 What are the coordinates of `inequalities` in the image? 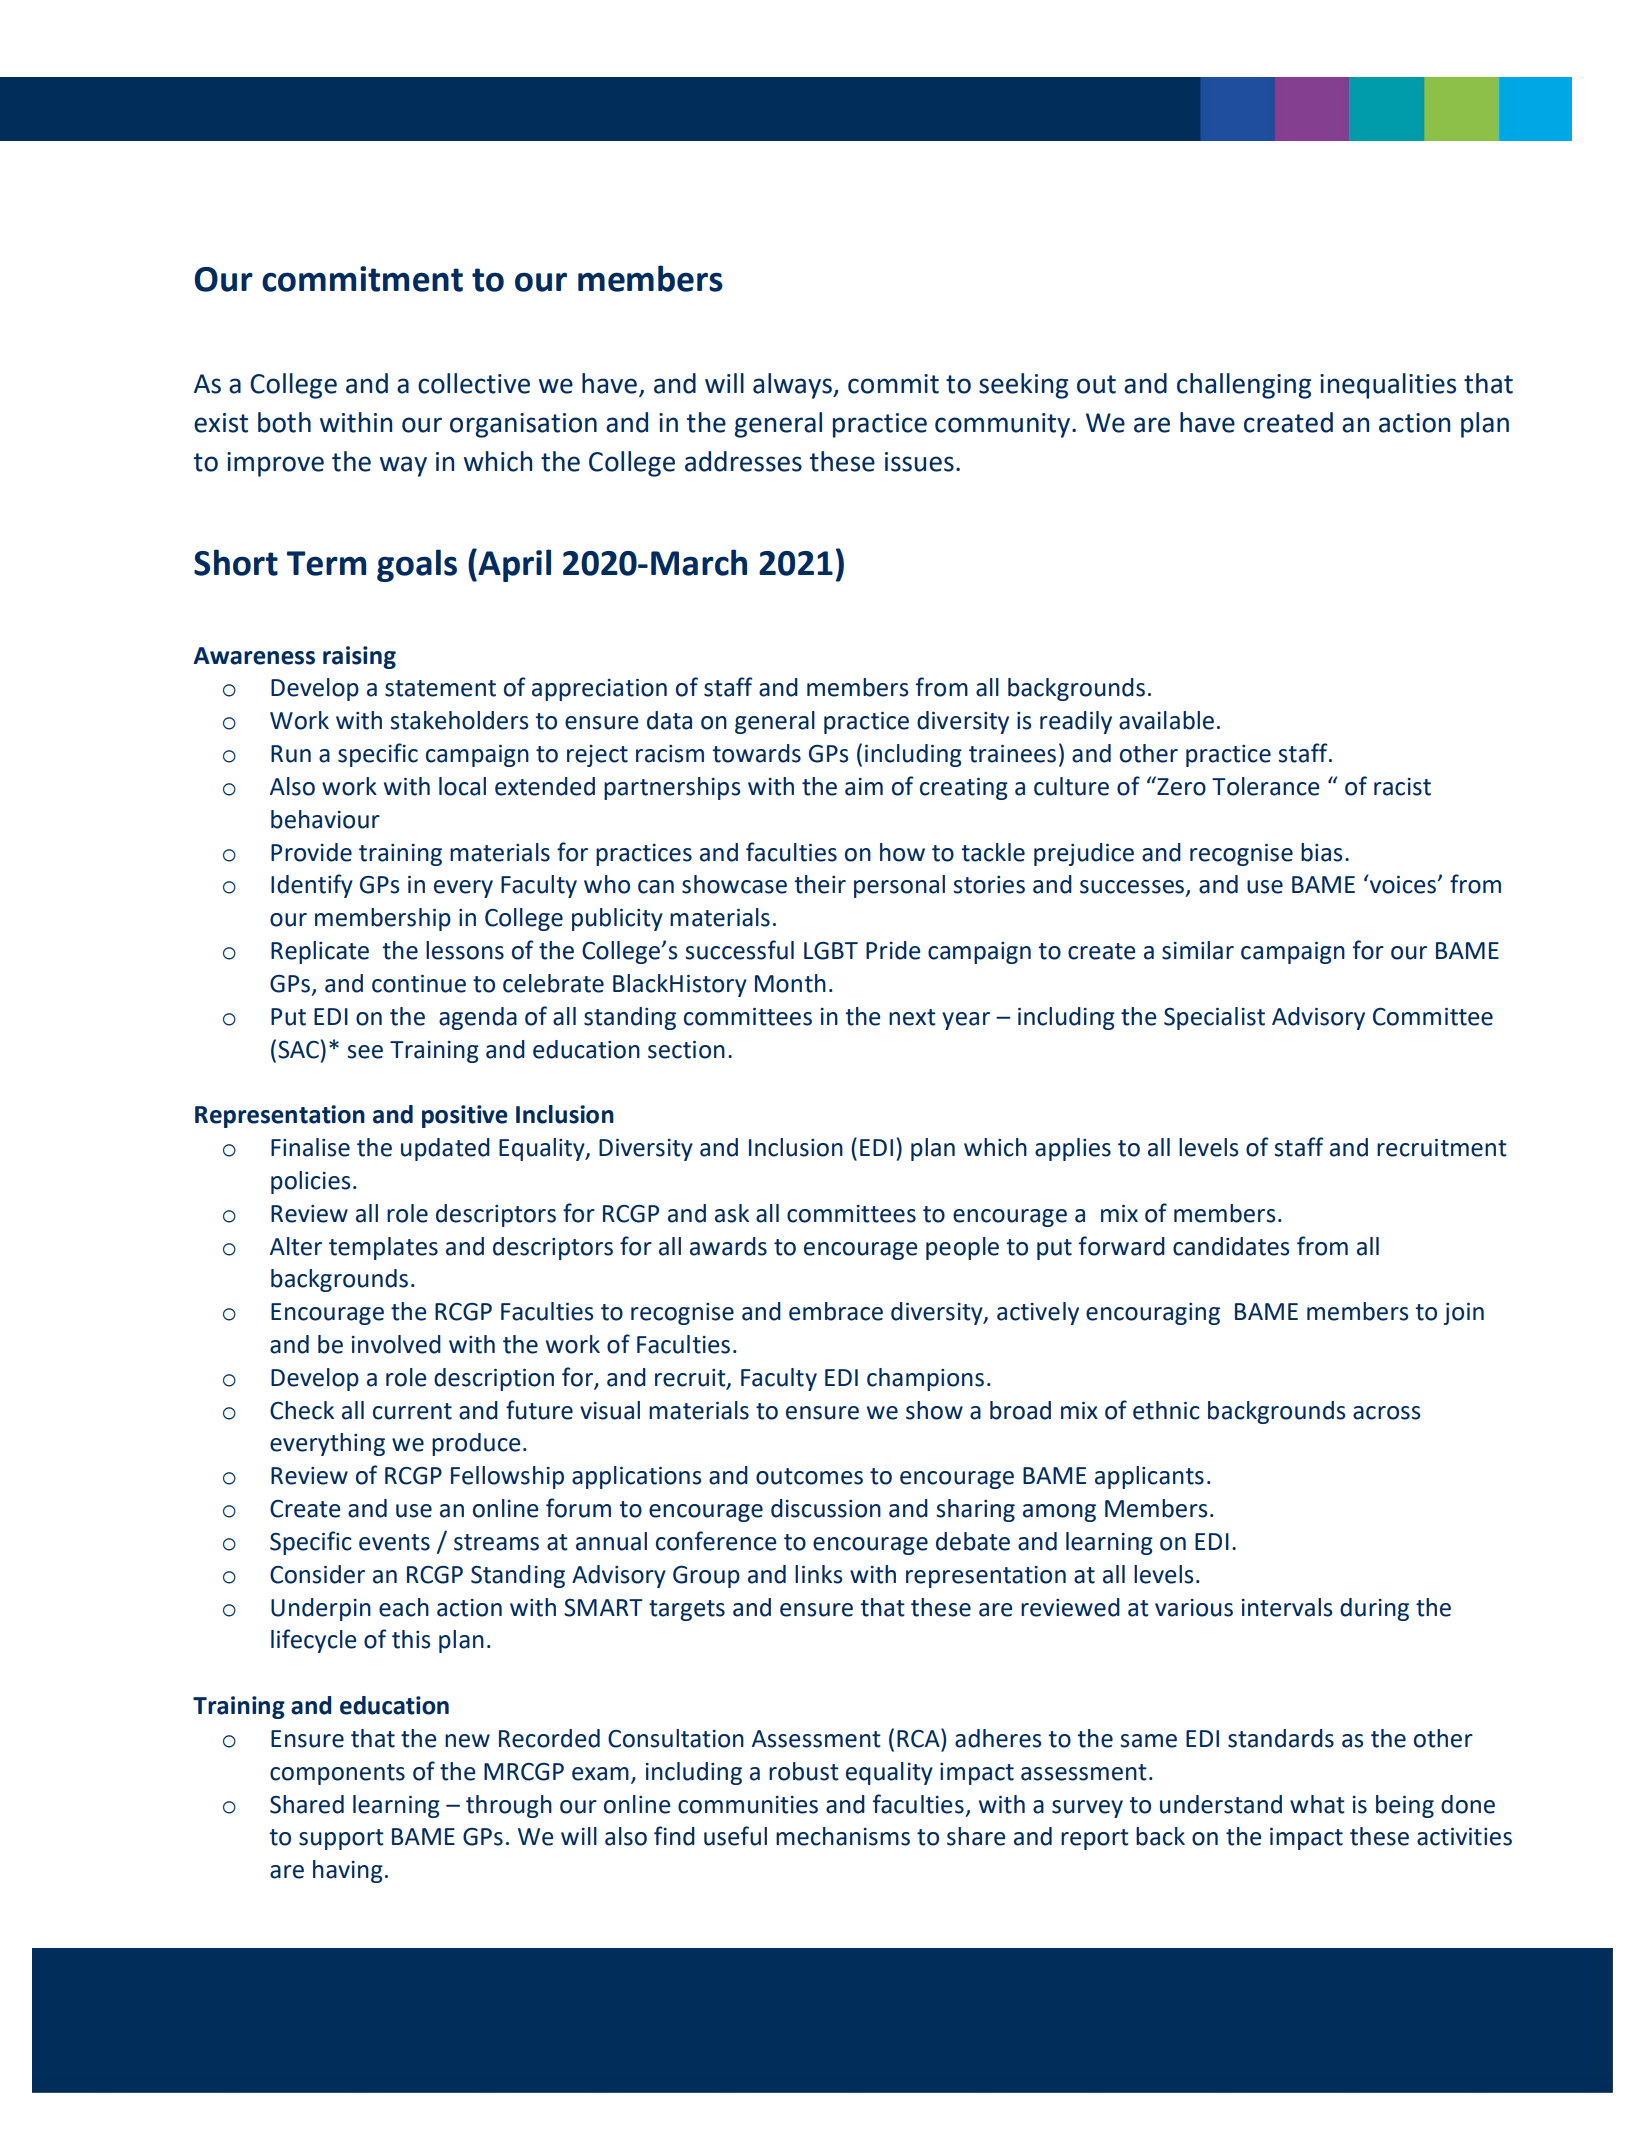 It's located at (1388, 386).
